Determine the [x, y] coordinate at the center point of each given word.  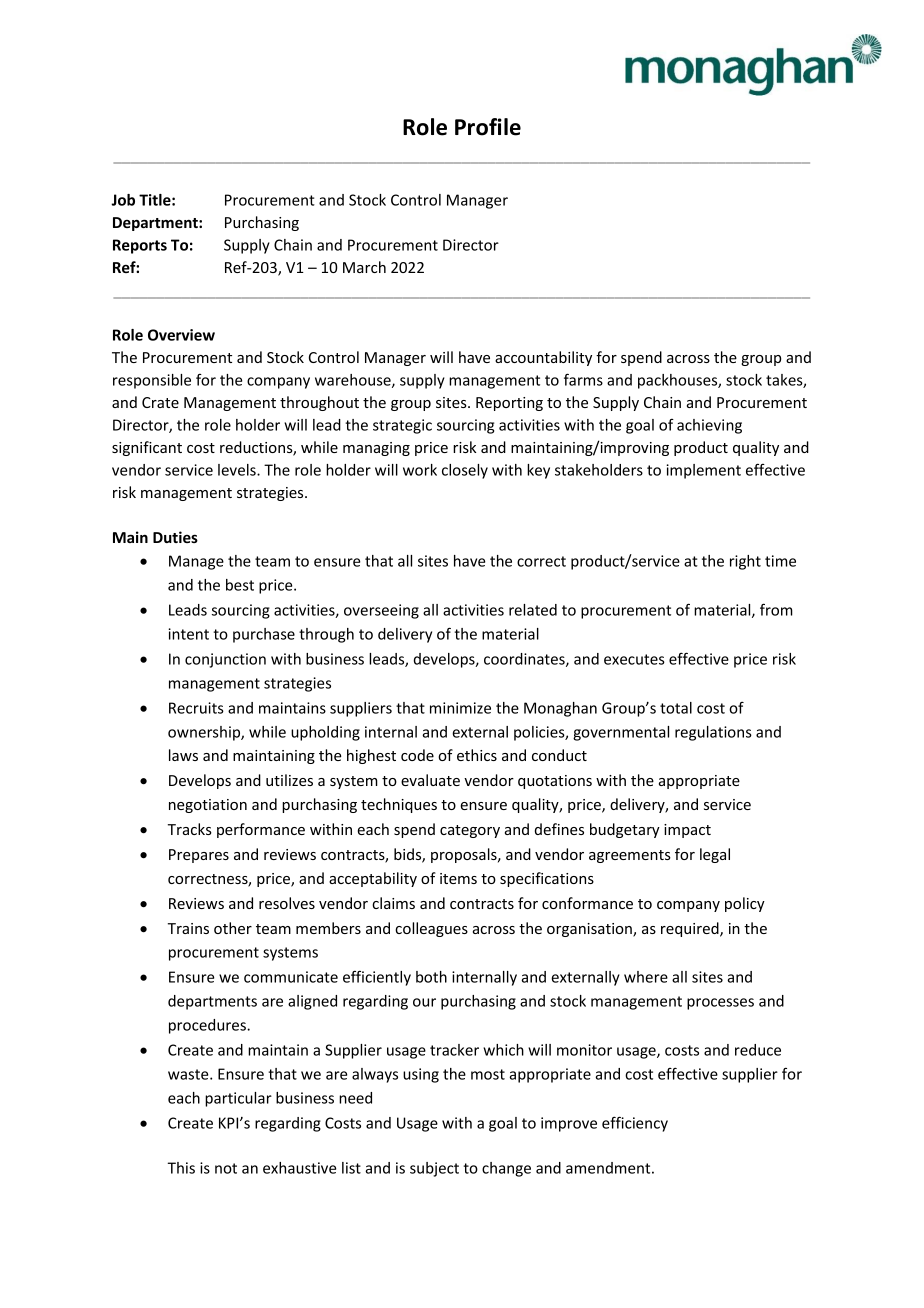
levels [238, 470]
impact [687, 831]
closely [465, 471]
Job [123, 200]
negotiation [208, 806]
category [470, 831]
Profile [488, 127]
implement [703, 471]
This [181, 1168]
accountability [543, 358]
